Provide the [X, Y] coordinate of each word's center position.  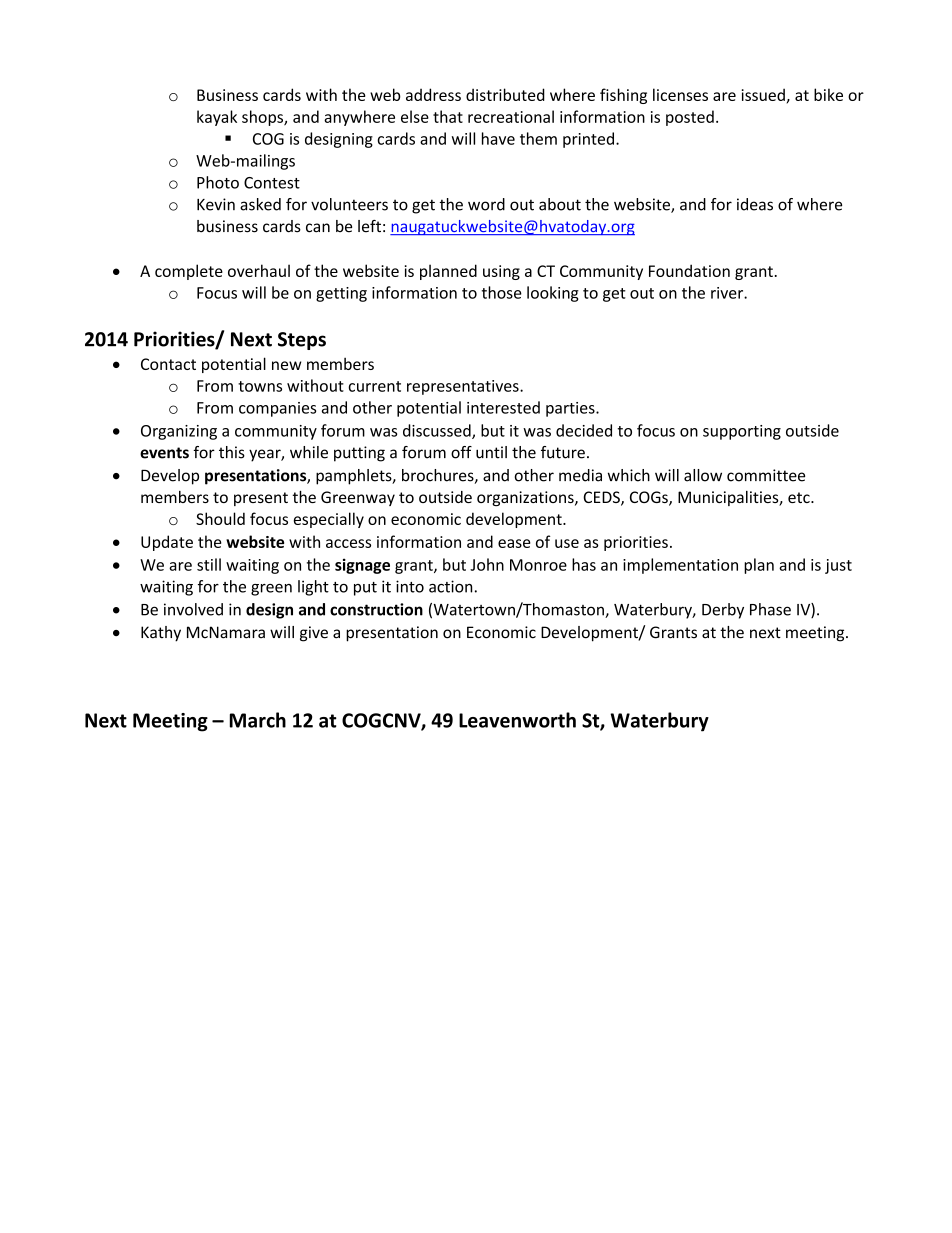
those [502, 292]
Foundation [689, 270]
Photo [218, 182]
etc [800, 497]
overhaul [259, 270]
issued [763, 94]
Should [220, 518]
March [258, 720]
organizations [526, 498]
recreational [511, 116]
